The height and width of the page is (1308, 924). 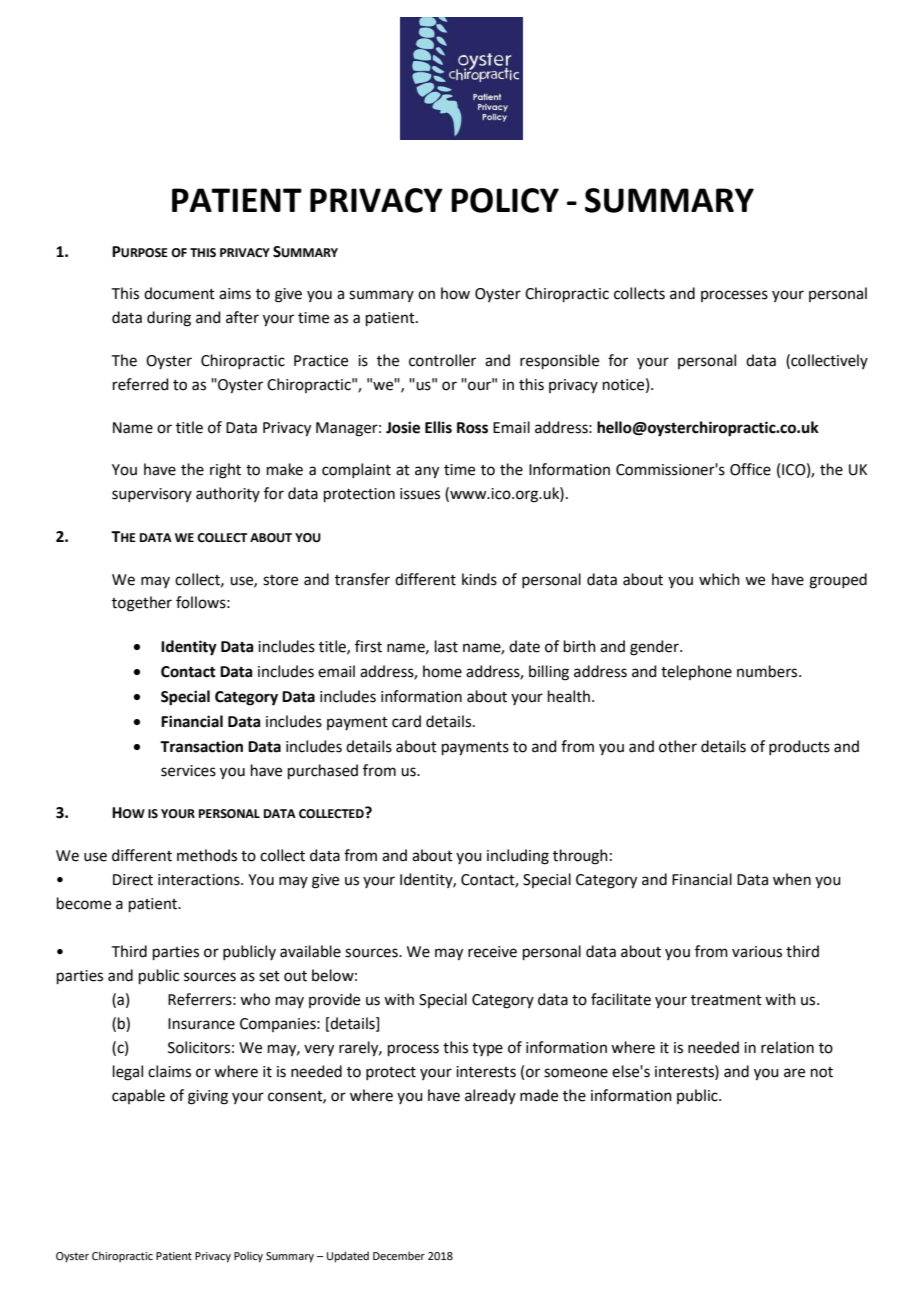 I want to click on responsible, so click(x=559, y=361).
